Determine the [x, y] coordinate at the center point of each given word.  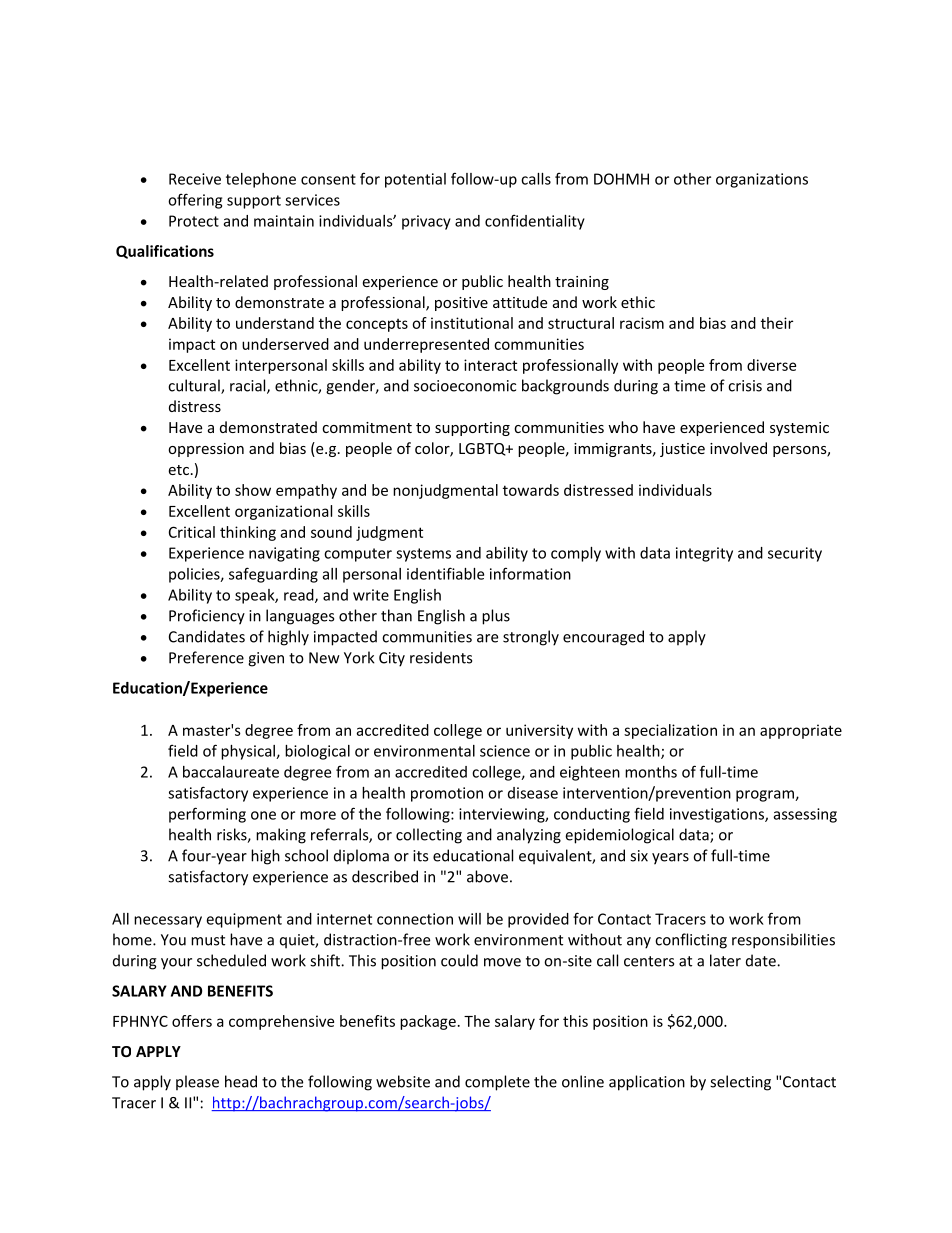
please [197, 1083]
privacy [426, 222]
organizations [762, 180]
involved [738, 448]
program [766, 796]
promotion [447, 794]
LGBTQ [483, 449]
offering [195, 201]
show [253, 490]
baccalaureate [231, 772]
